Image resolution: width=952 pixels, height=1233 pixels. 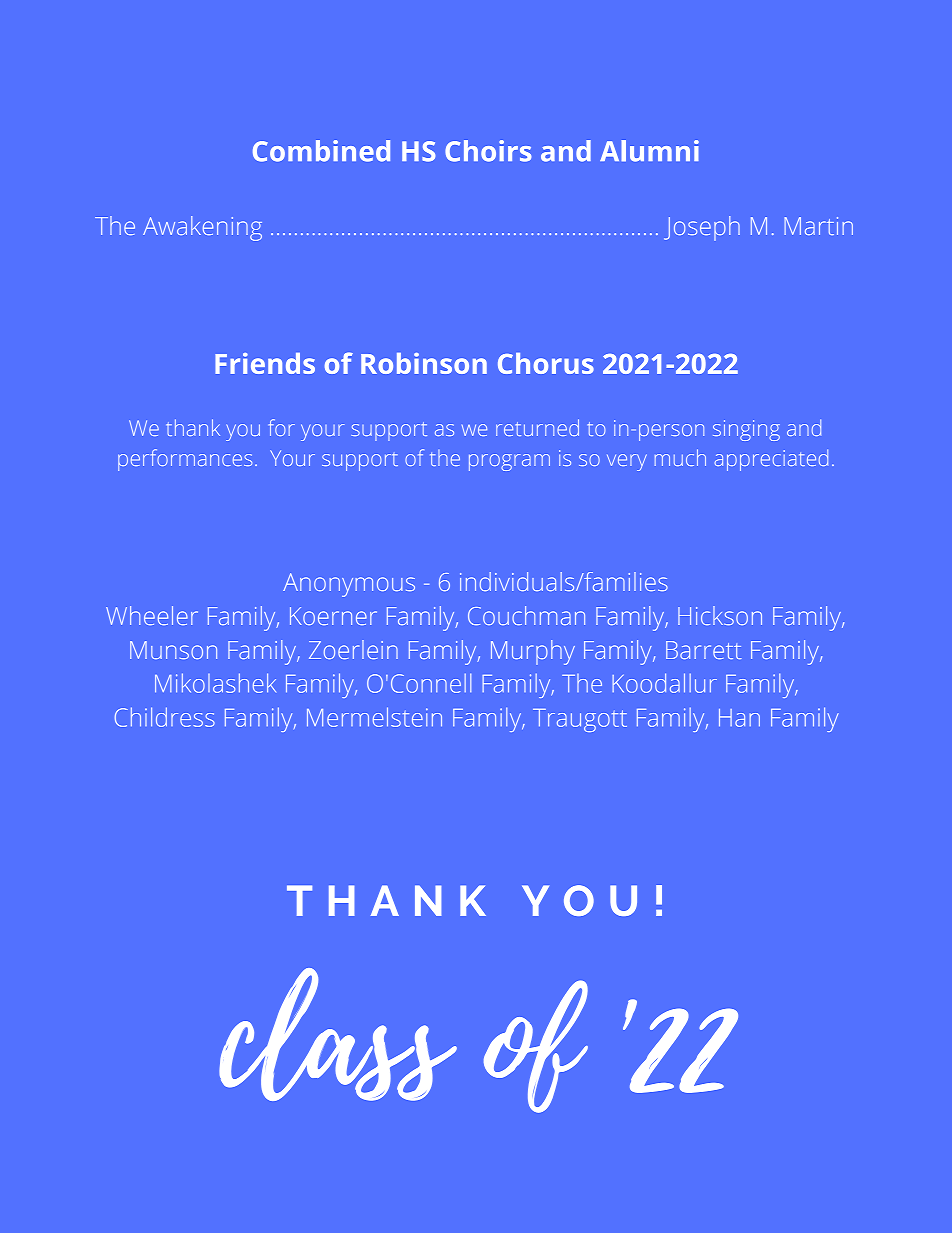 I want to click on Barrett, so click(x=703, y=650).
